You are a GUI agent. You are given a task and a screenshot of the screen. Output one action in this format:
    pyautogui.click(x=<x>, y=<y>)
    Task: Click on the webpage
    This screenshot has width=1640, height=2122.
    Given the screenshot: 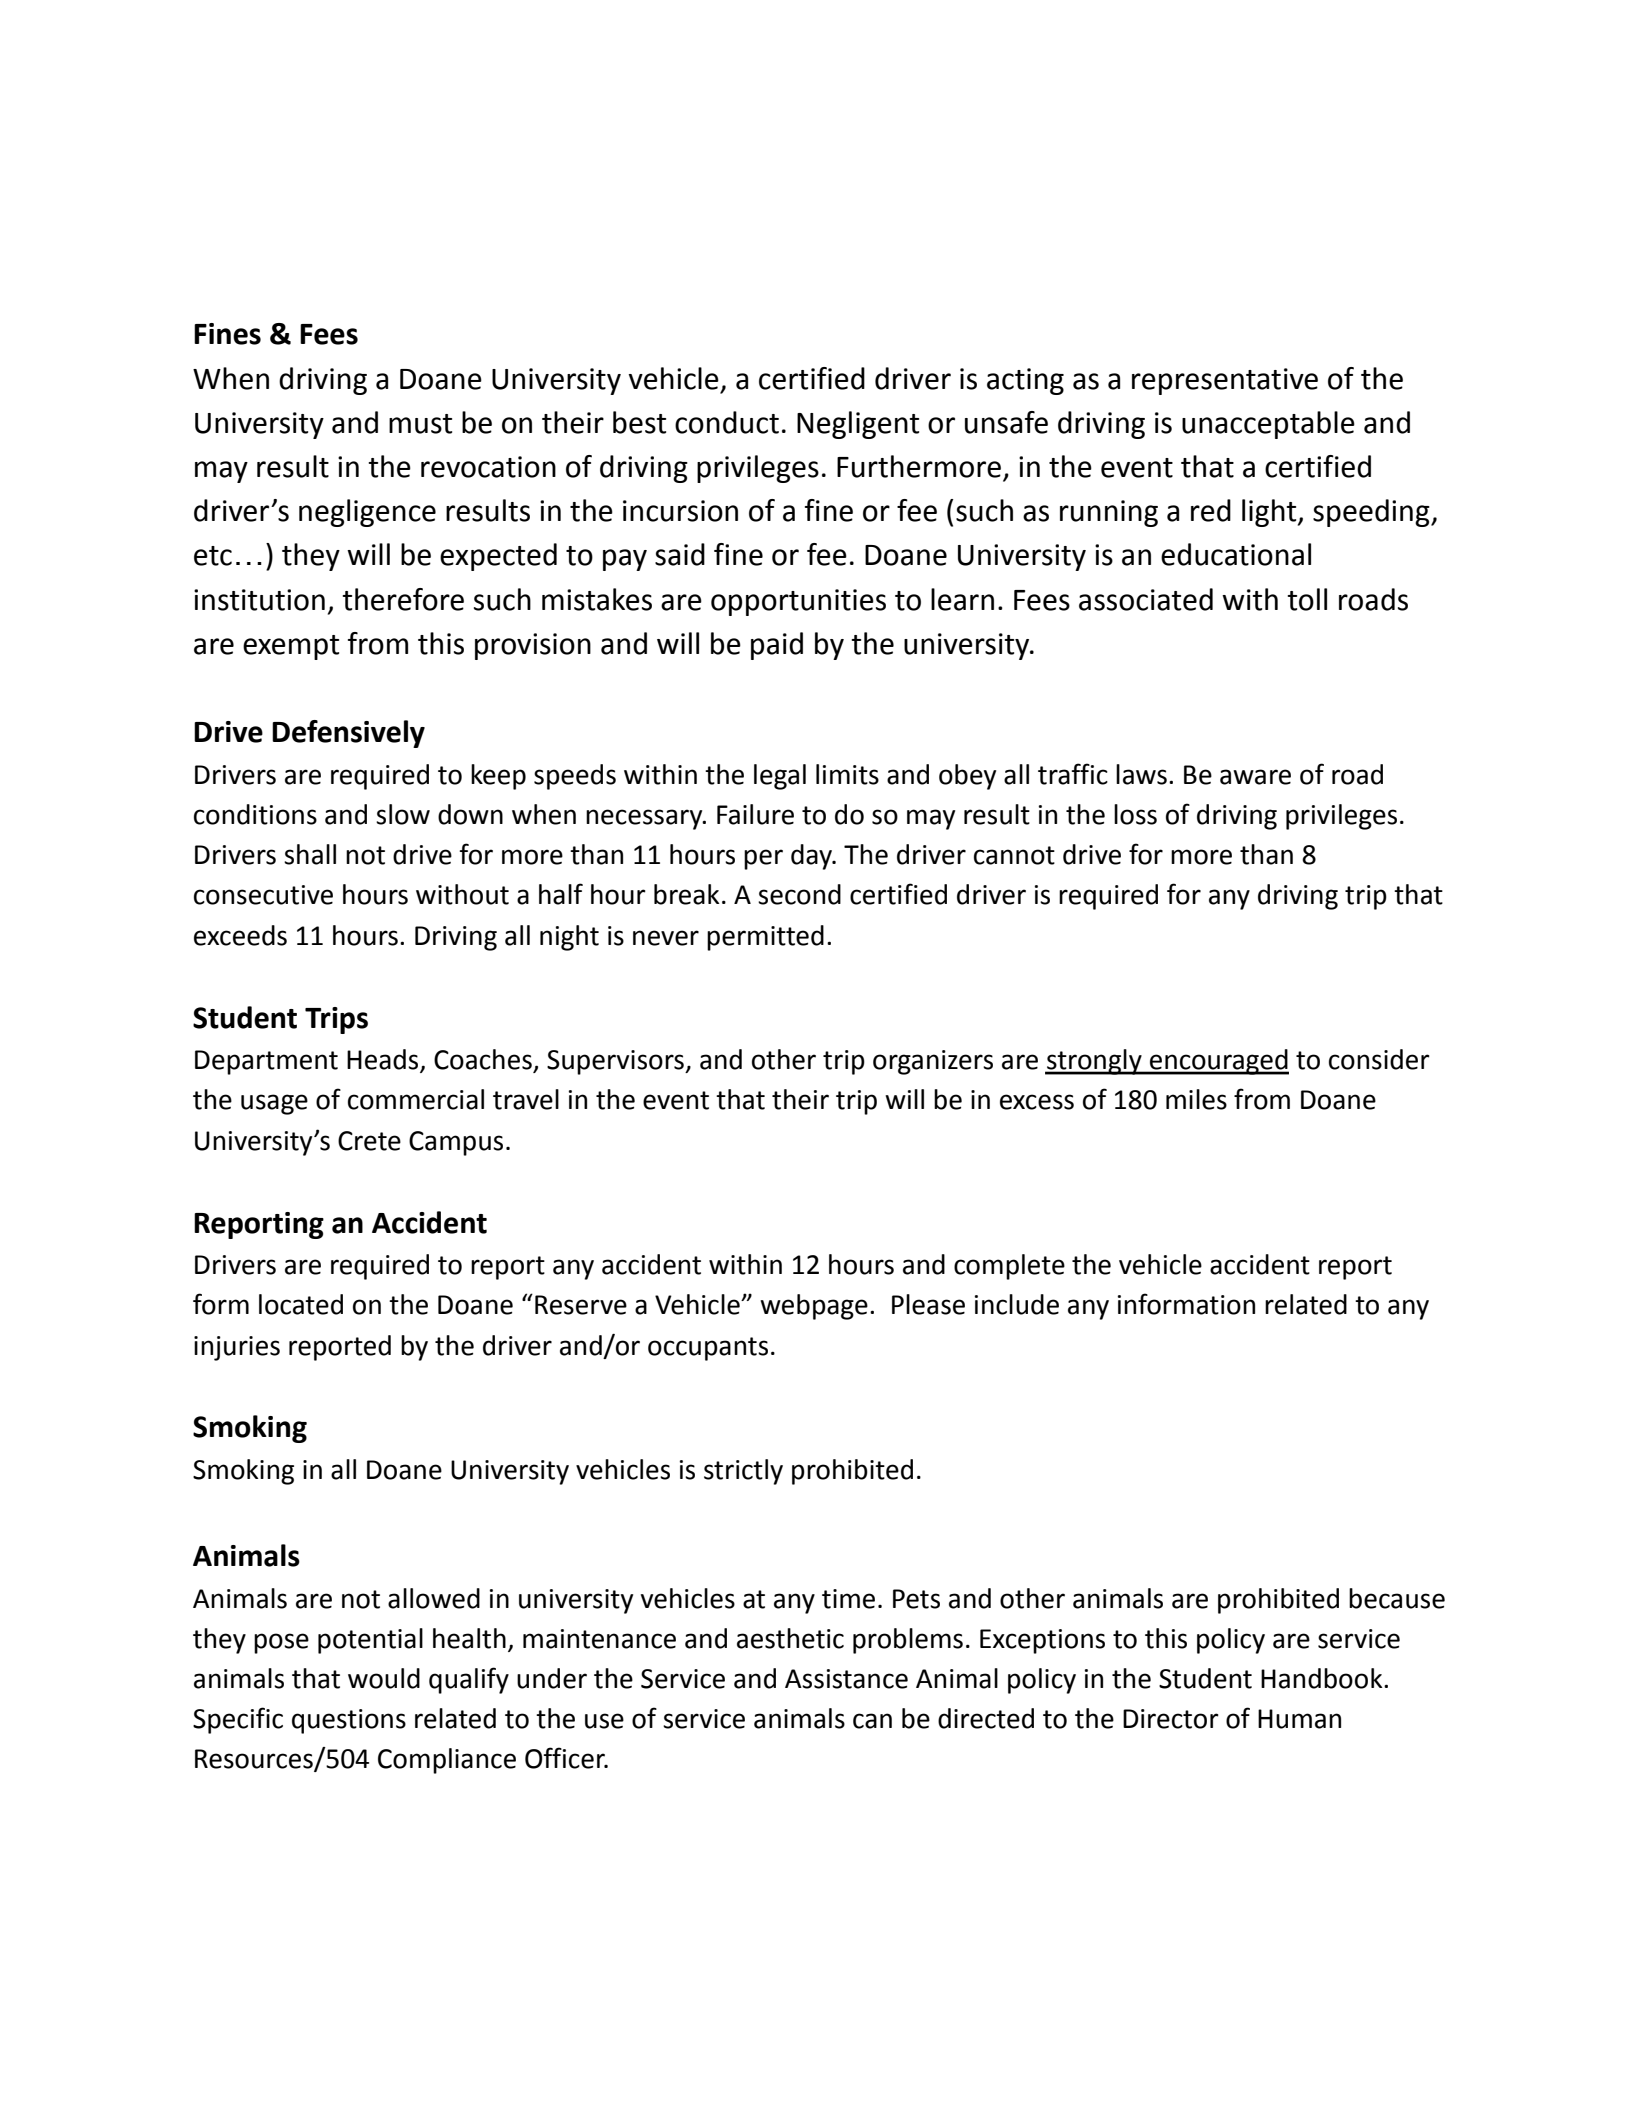 What is the action you would take?
    pyautogui.click(x=814, y=1307)
